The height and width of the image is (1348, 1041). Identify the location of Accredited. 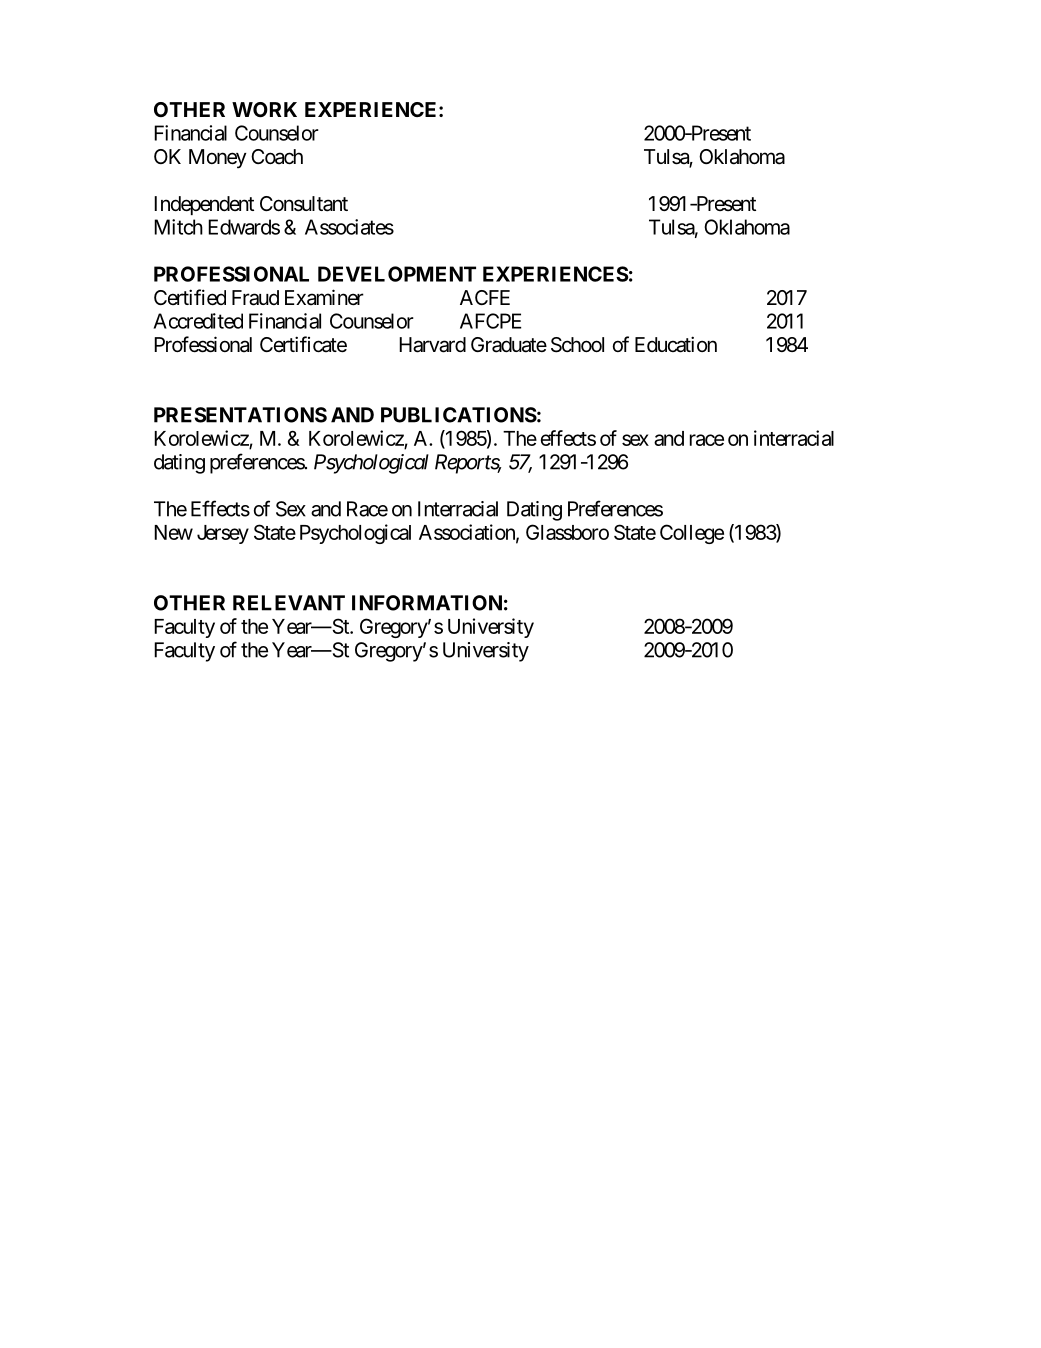
(198, 321).
